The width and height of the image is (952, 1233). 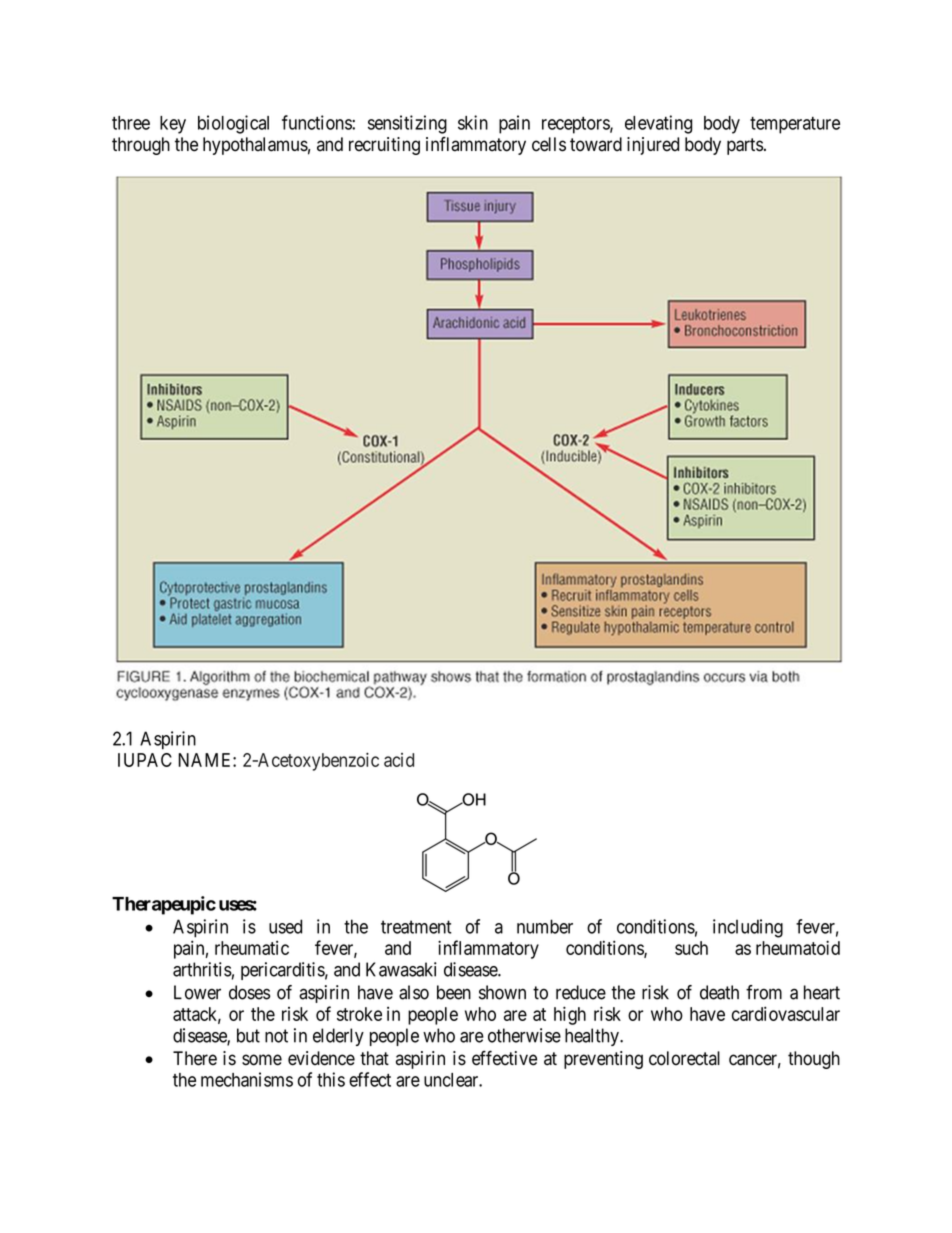 I want to click on skin, so click(x=473, y=122).
